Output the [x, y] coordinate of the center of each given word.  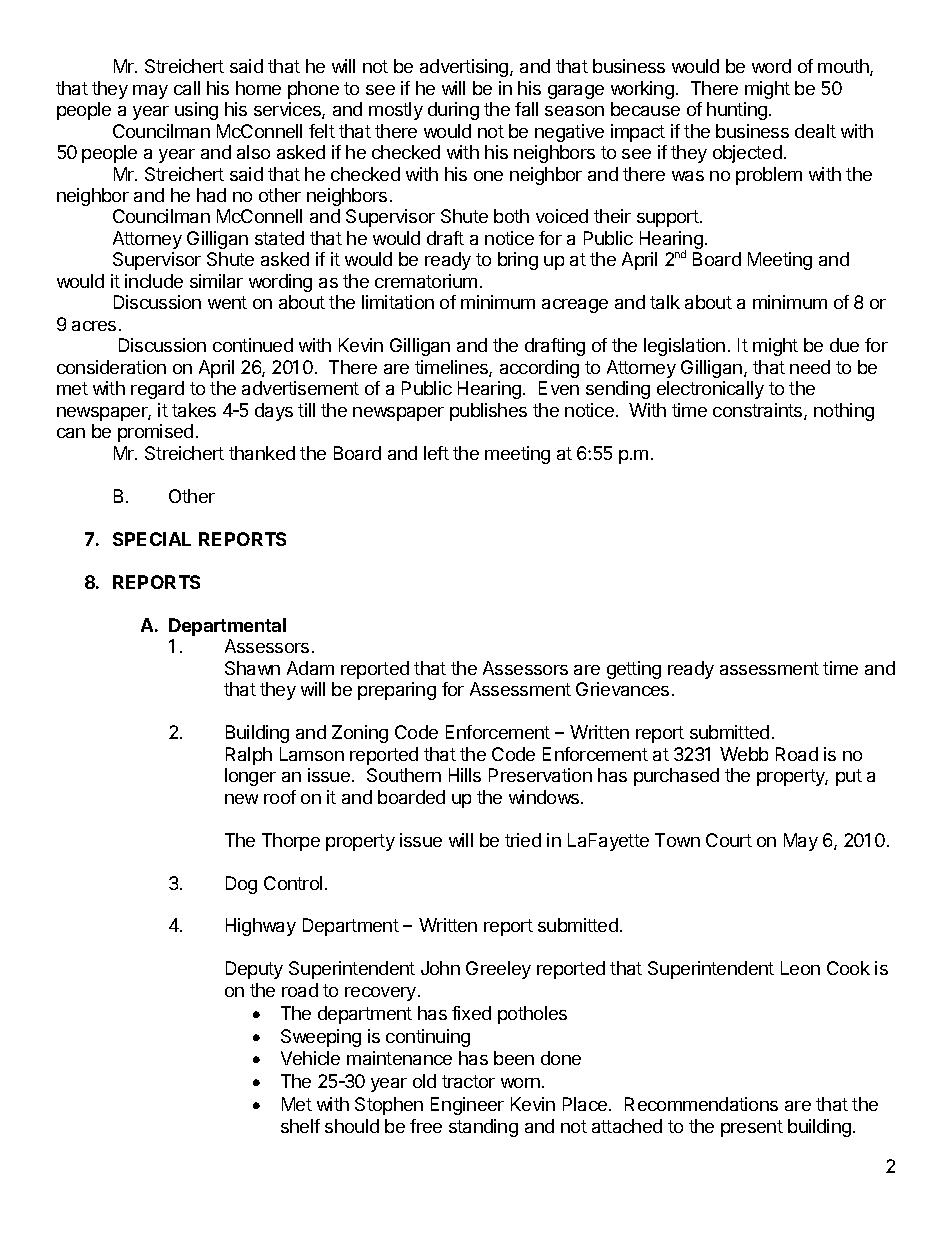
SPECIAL [152, 539]
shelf [300, 1126]
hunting [737, 111]
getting [634, 670]
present [752, 1128]
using [196, 111]
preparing [397, 691]
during [453, 111]
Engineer [467, 1106]
